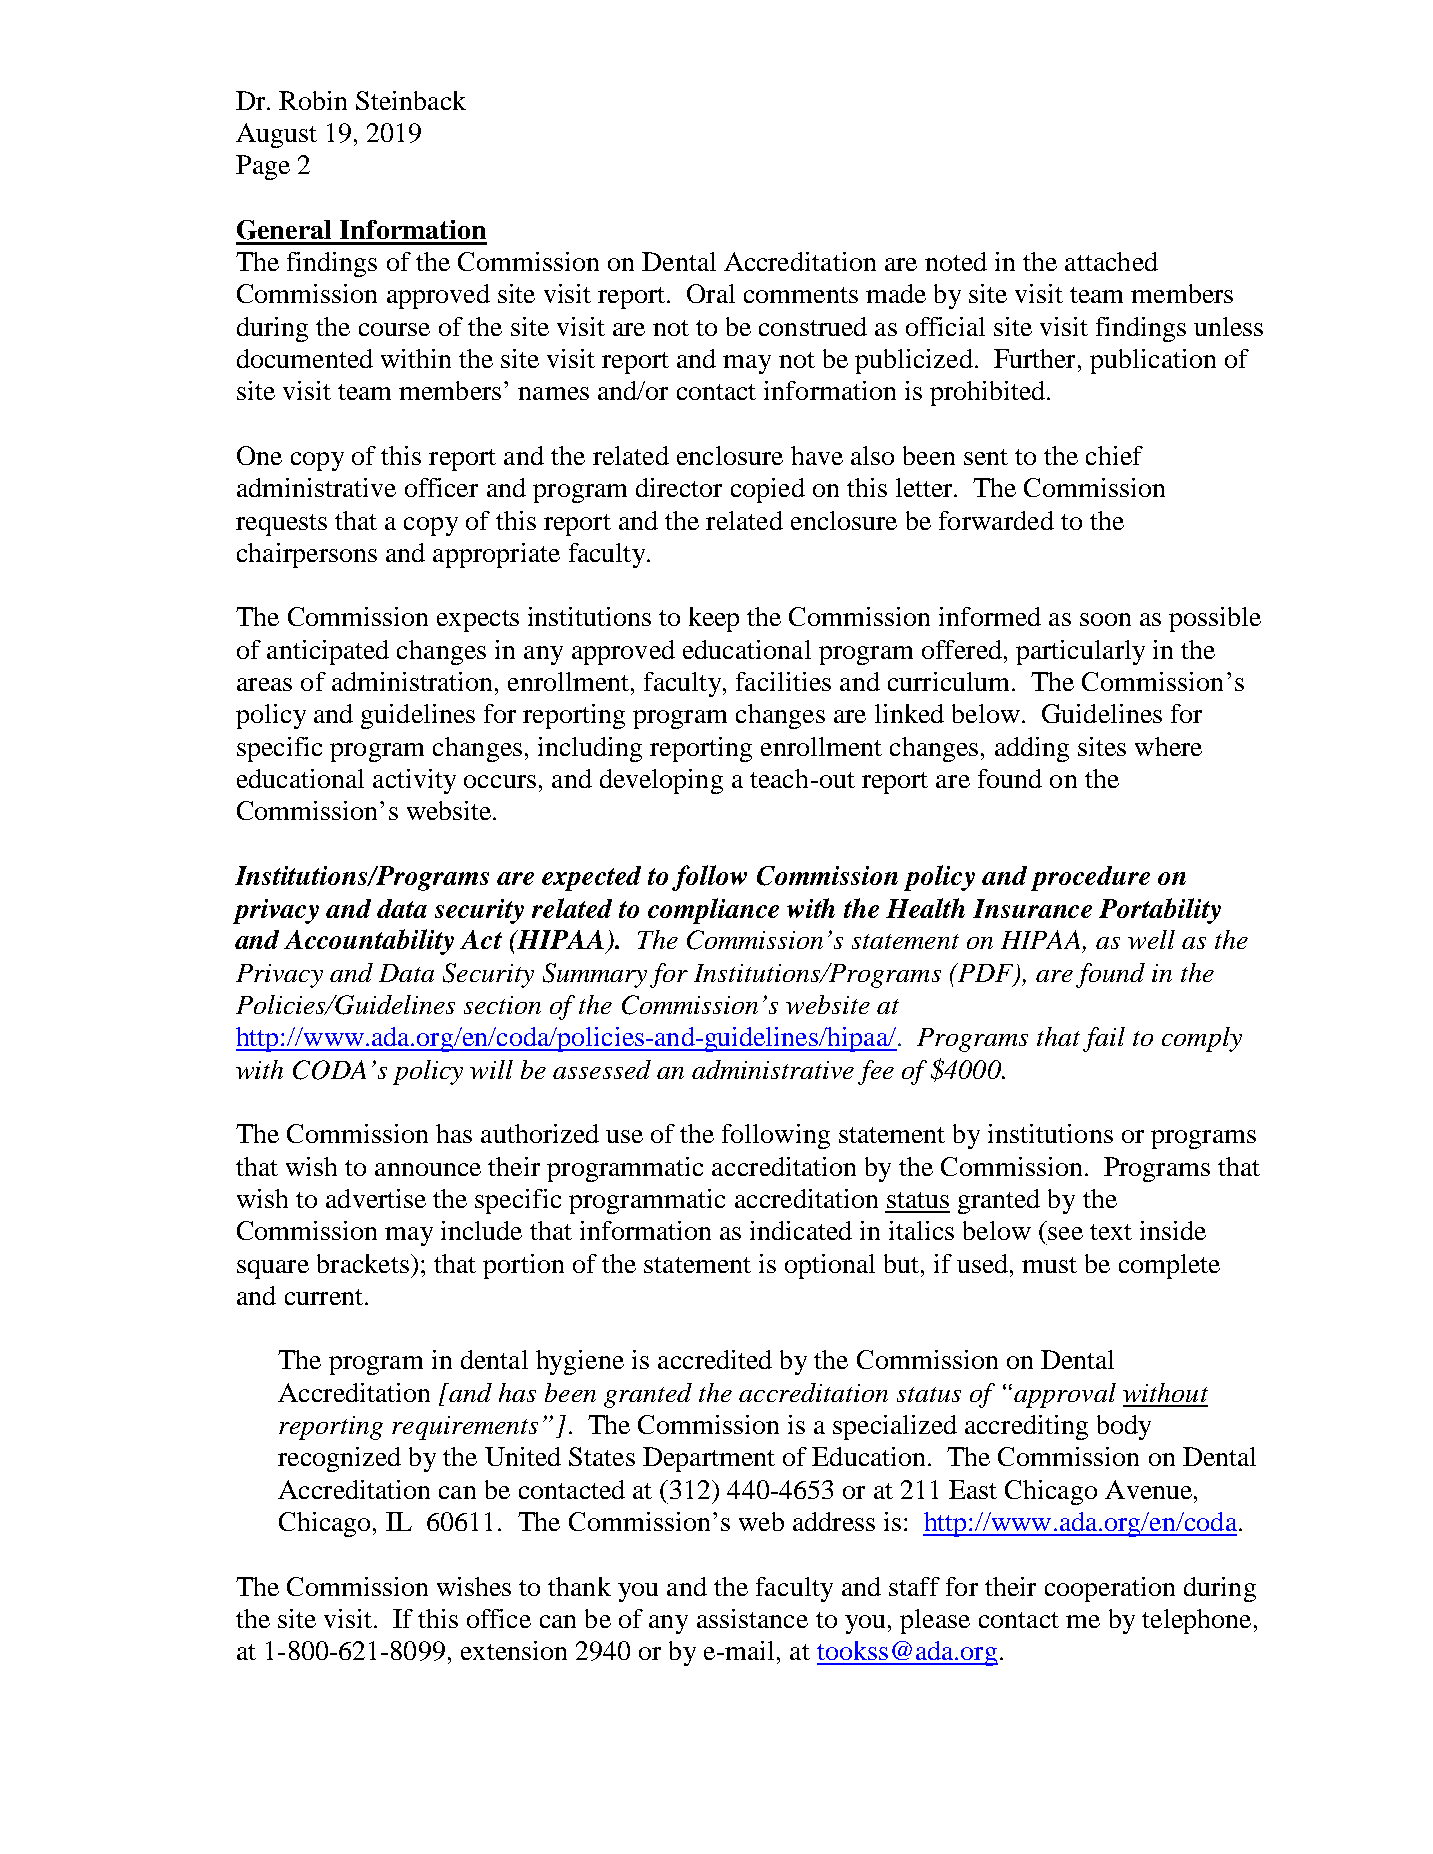 The image size is (1433, 1854). Describe the element at coordinates (752, 1618) in the document. I see `assistance` at that location.
